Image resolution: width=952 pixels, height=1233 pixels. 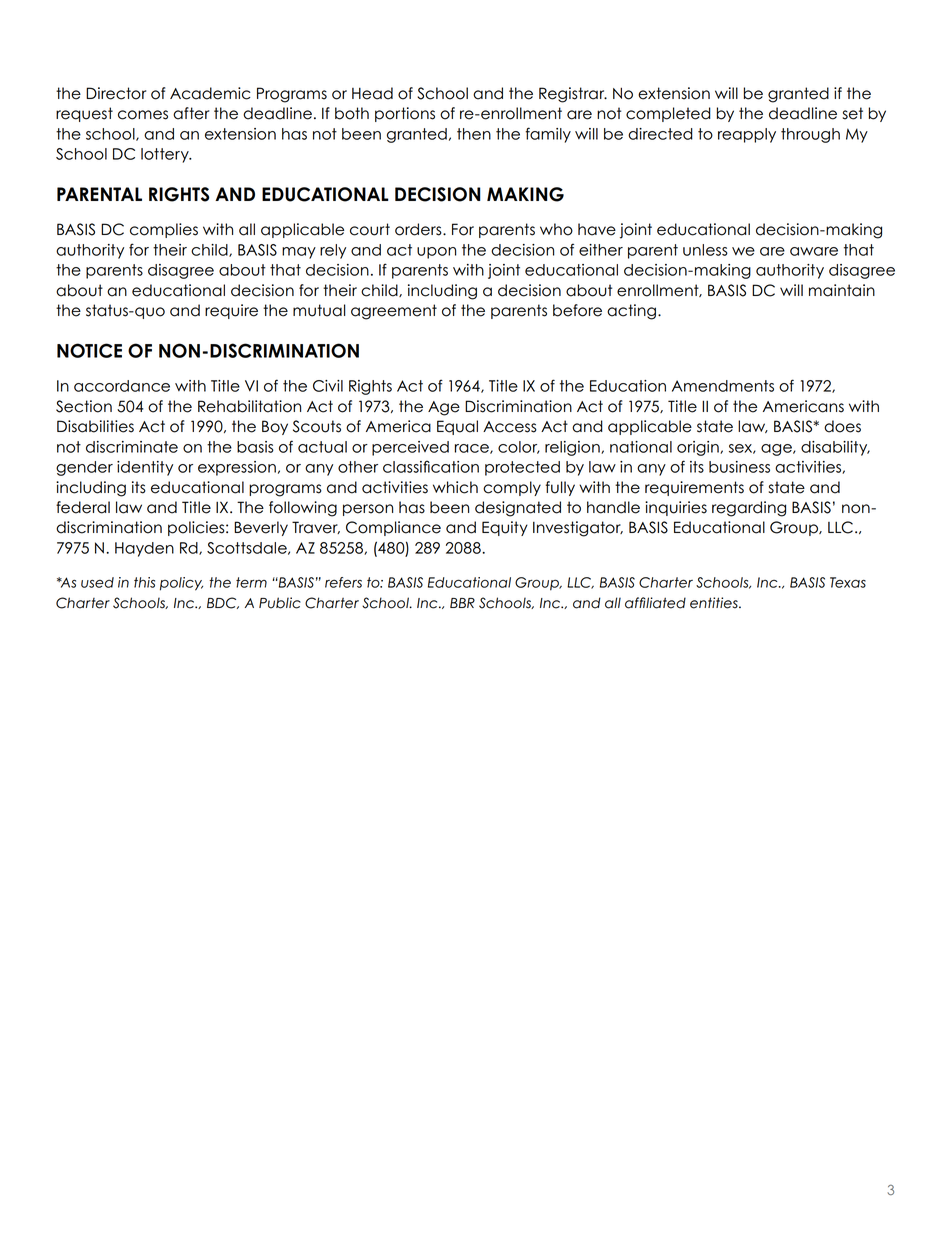 What do you see at coordinates (747, 135) in the screenshot?
I see `reapply` at bounding box center [747, 135].
